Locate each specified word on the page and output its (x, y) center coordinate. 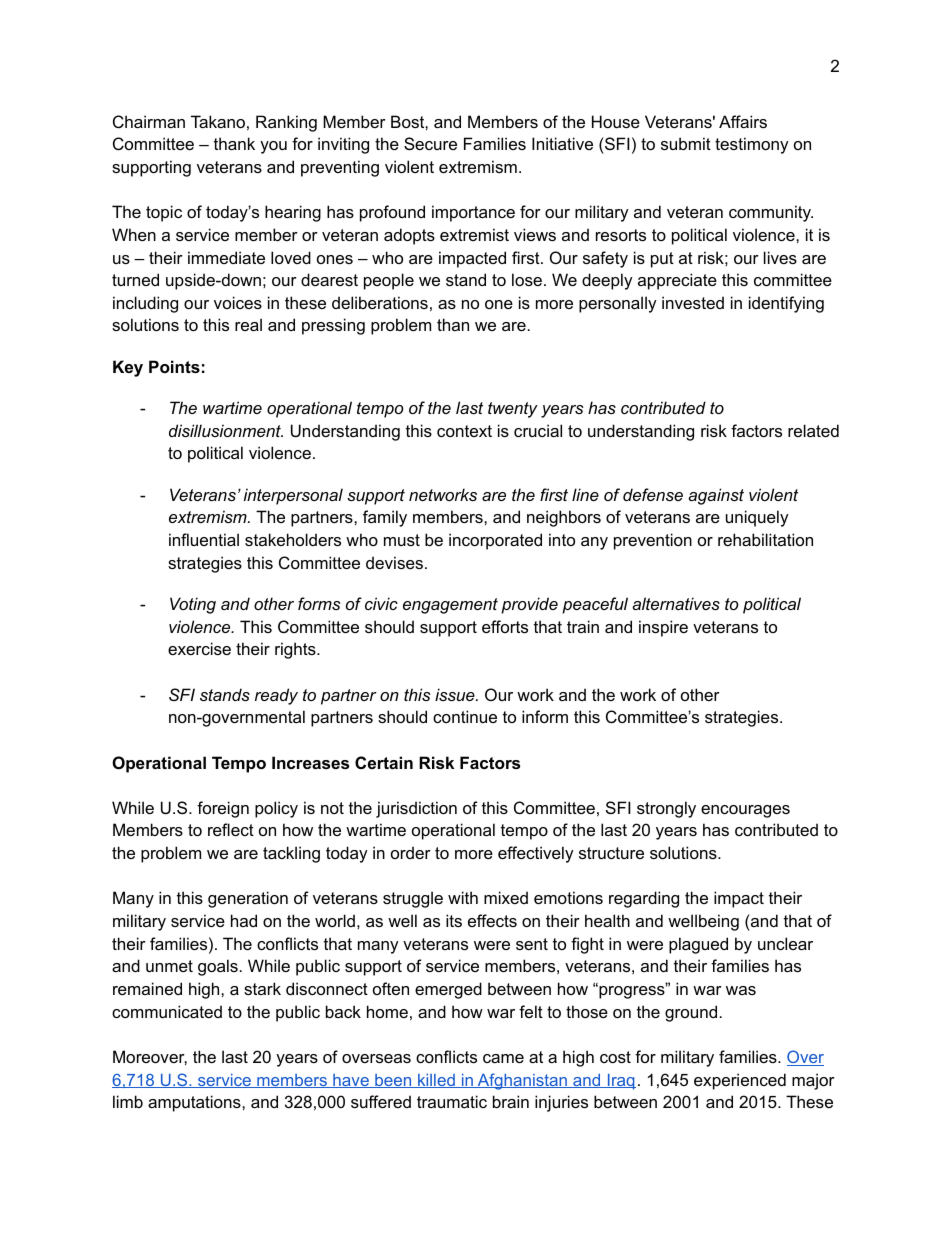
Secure (430, 143)
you (273, 147)
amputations (195, 1103)
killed (436, 1081)
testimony (752, 145)
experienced (740, 1081)
